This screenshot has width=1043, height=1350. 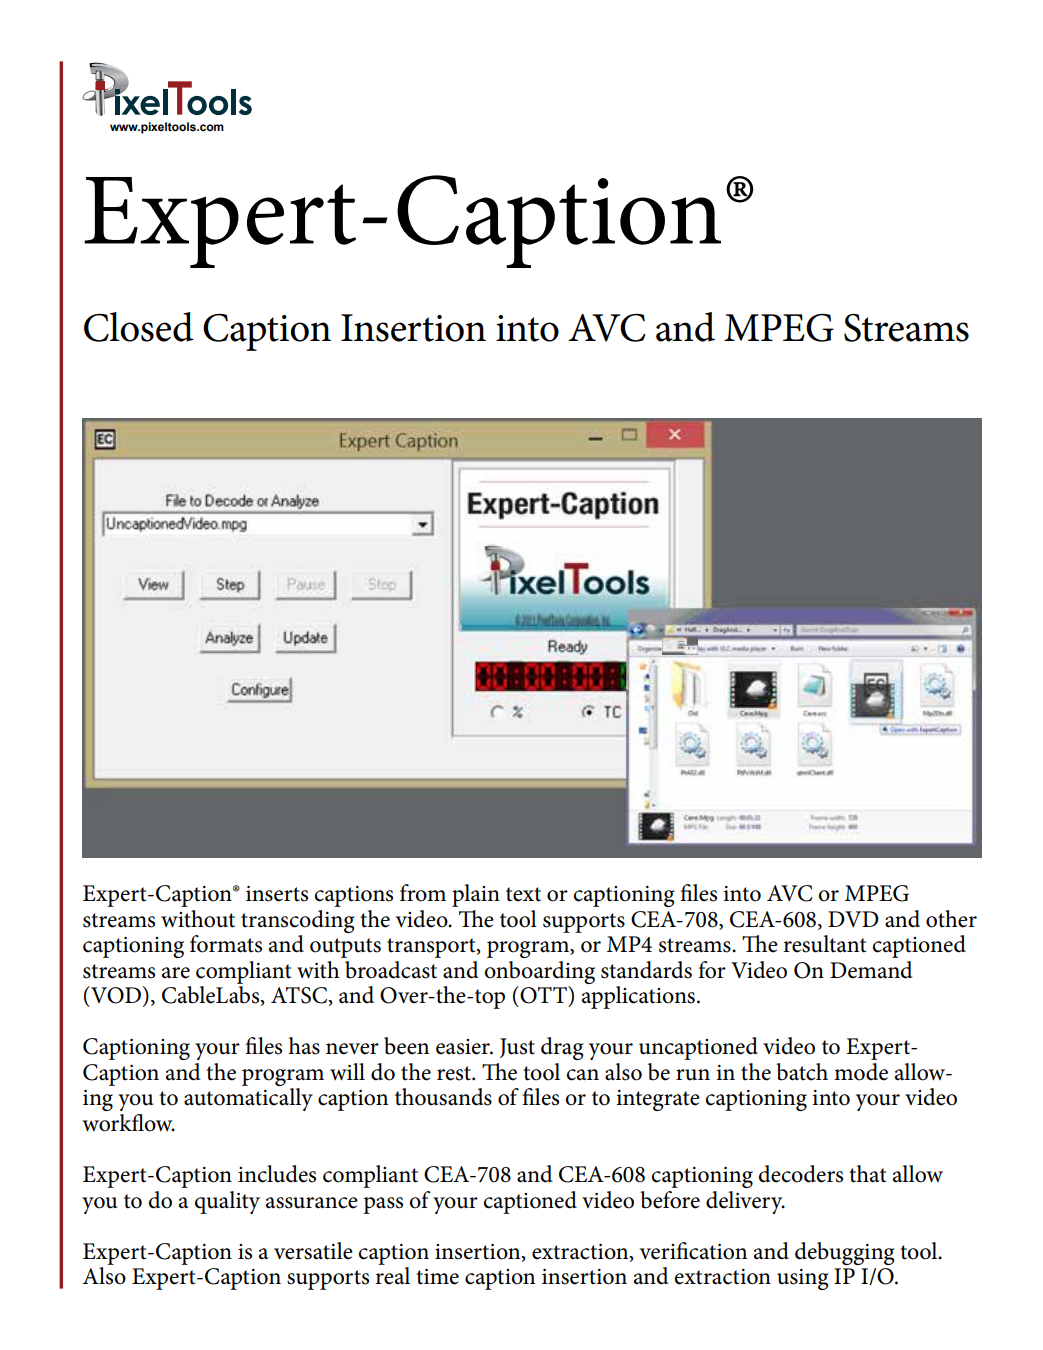 I want to click on debugging, so click(x=845, y=1253).
